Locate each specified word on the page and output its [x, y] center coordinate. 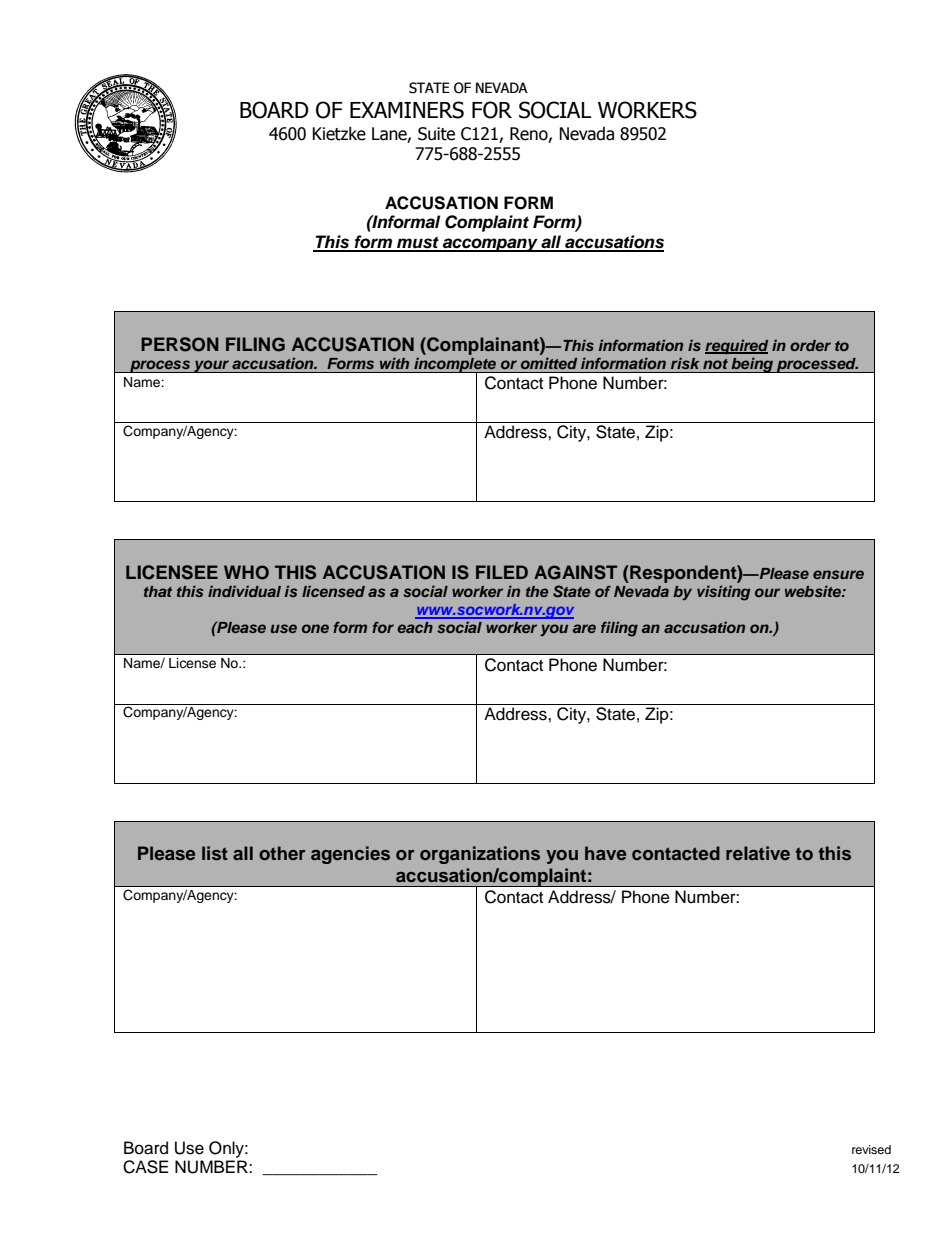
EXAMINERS [407, 110]
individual [244, 591]
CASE [145, 1167]
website [814, 591]
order [810, 345]
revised [871, 1149]
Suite [436, 134]
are [584, 628]
